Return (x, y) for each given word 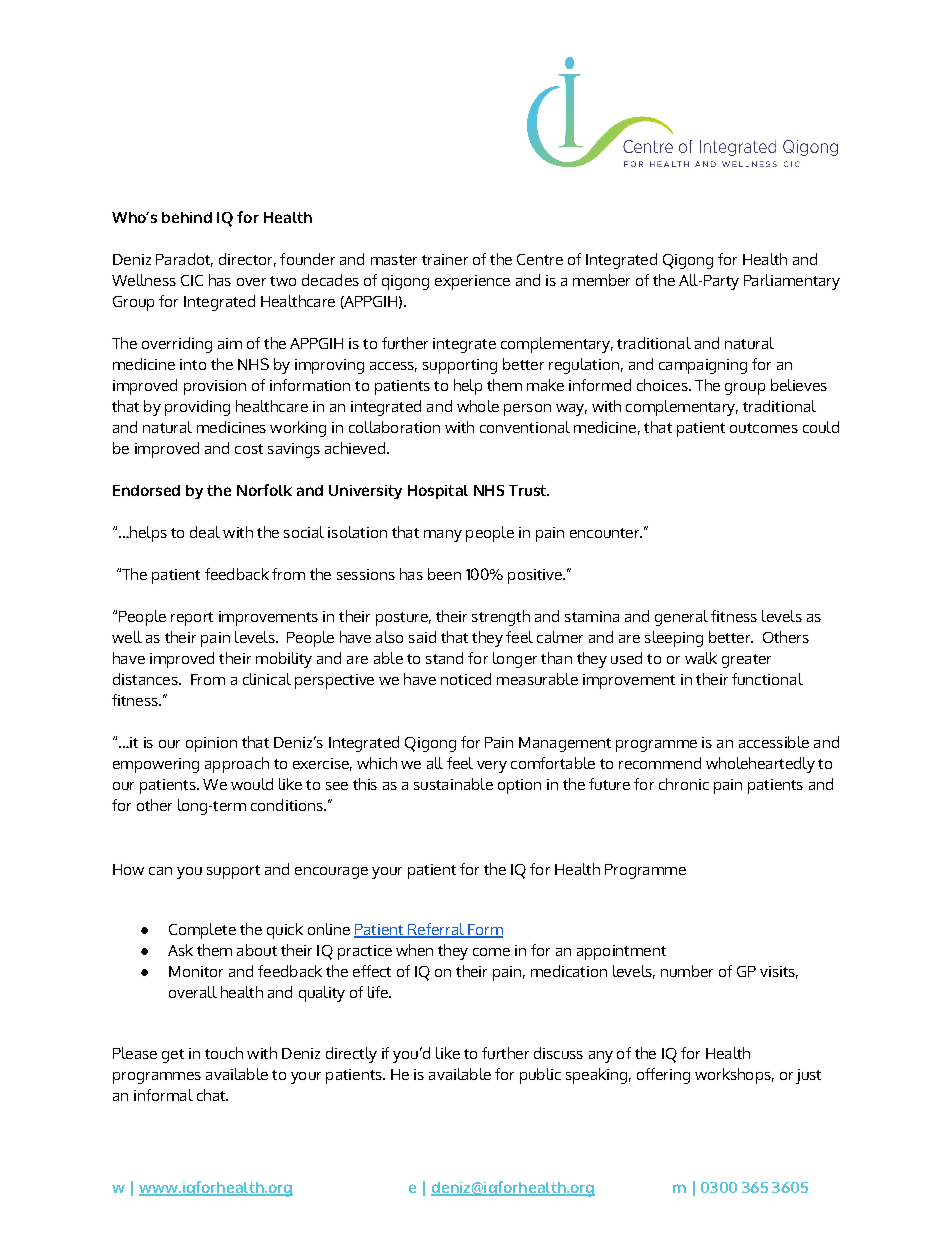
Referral (436, 930)
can (160, 871)
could (821, 427)
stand (444, 658)
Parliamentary (792, 282)
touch (224, 1053)
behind (187, 217)
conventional (525, 427)
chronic (684, 784)
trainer (445, 259)
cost (249, 449)
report (192, 619)
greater (746, 661)
